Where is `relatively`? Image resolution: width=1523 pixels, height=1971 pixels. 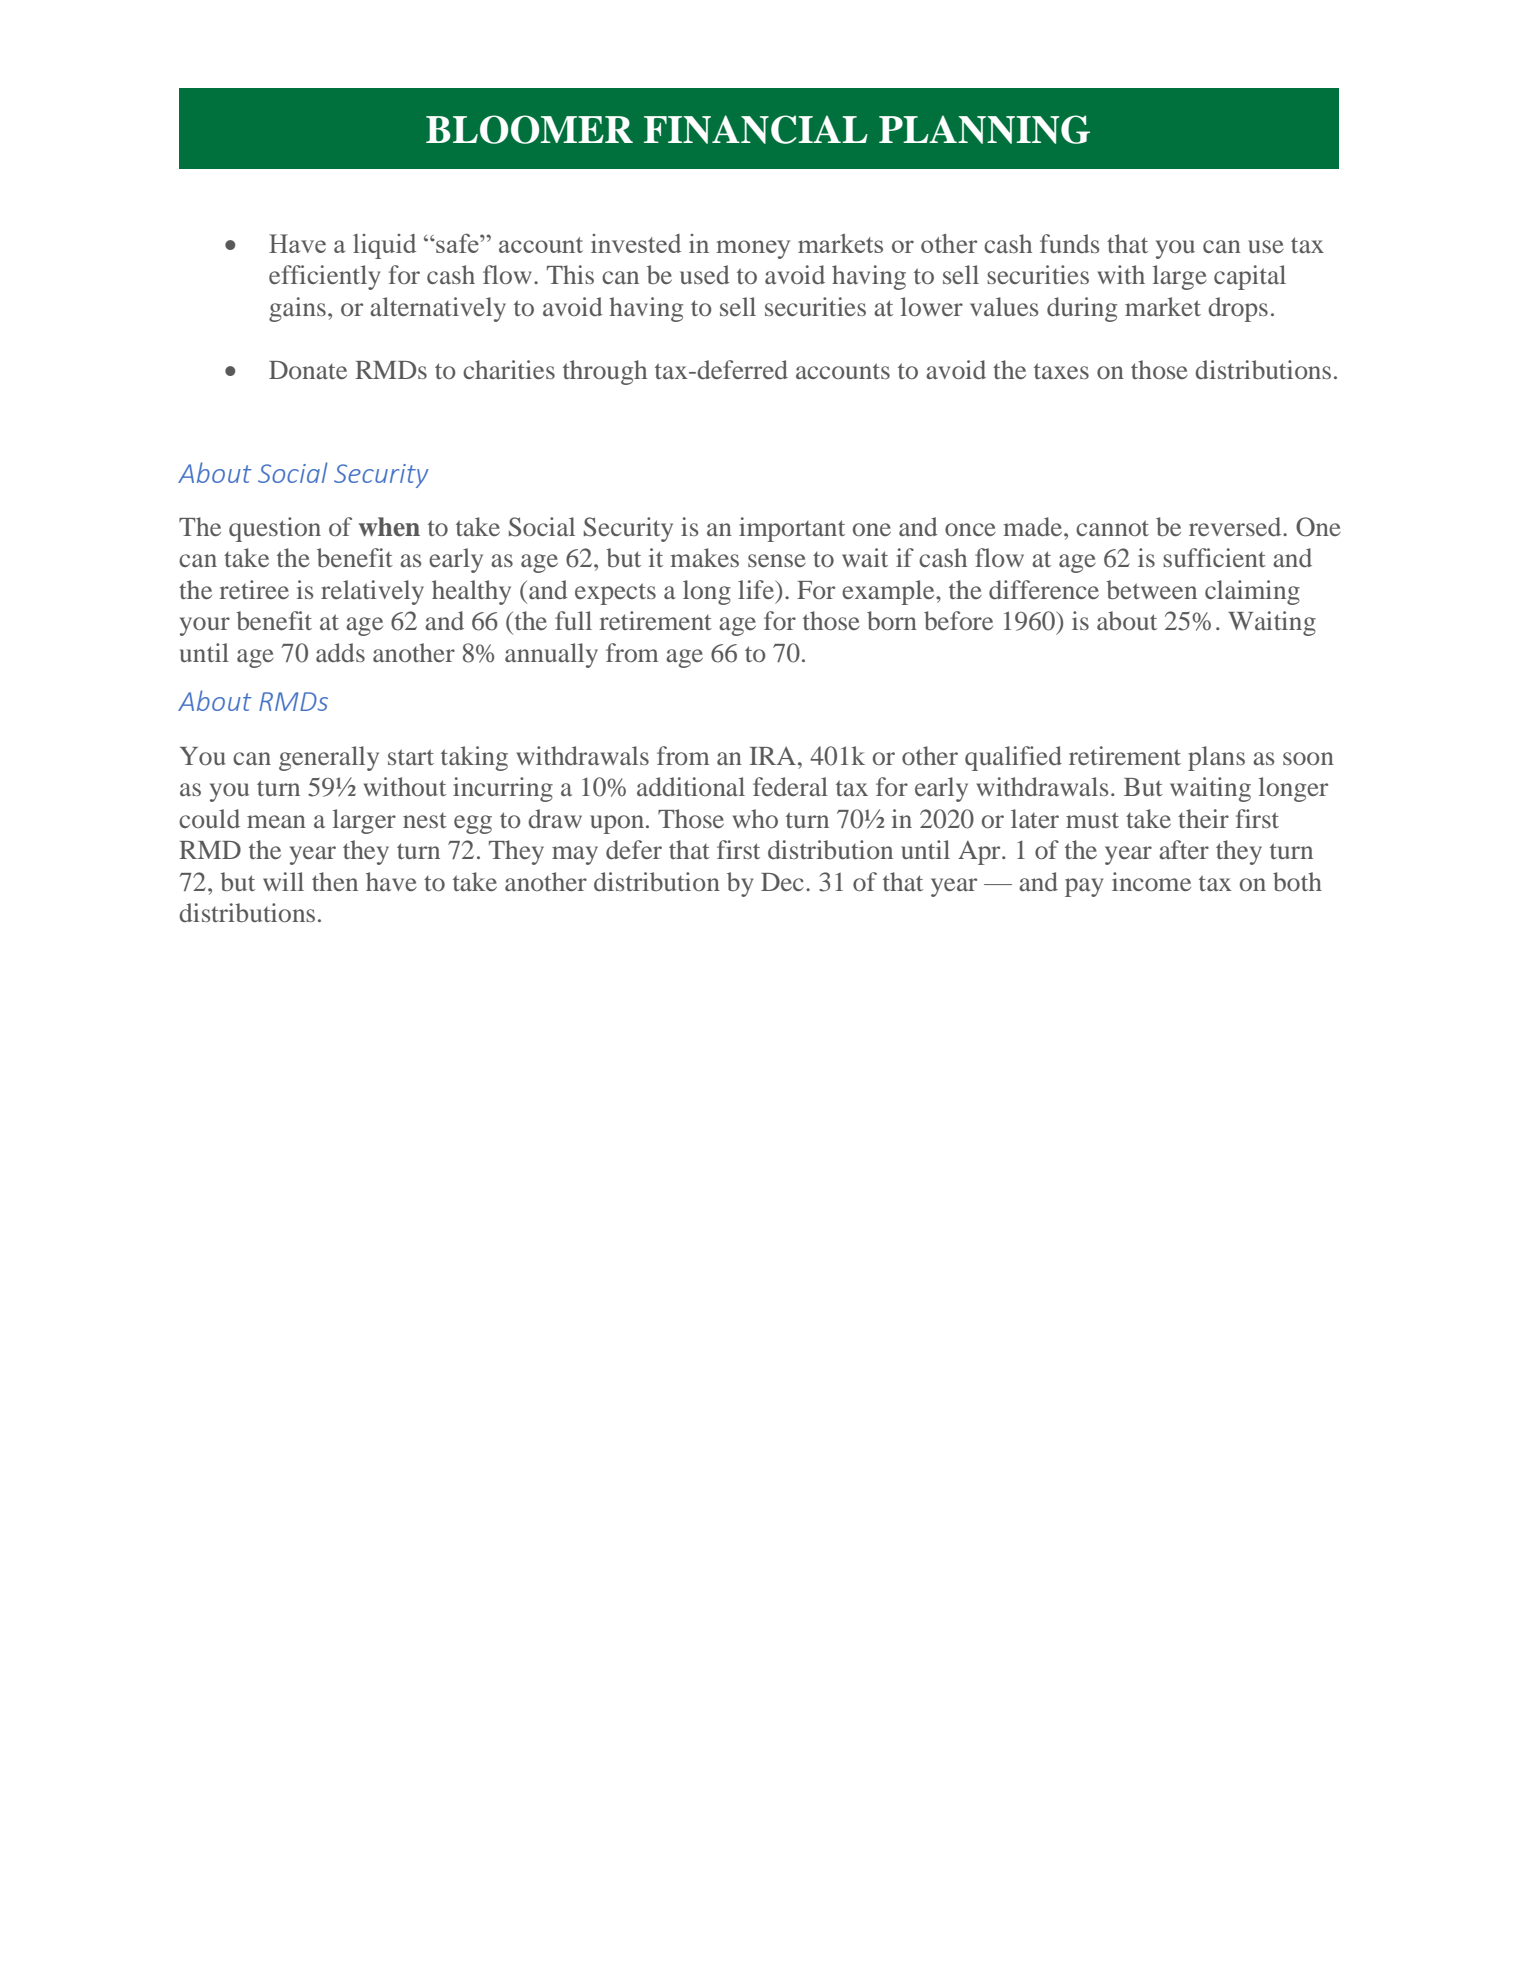
relatively is located at coordinates (372, 592).
